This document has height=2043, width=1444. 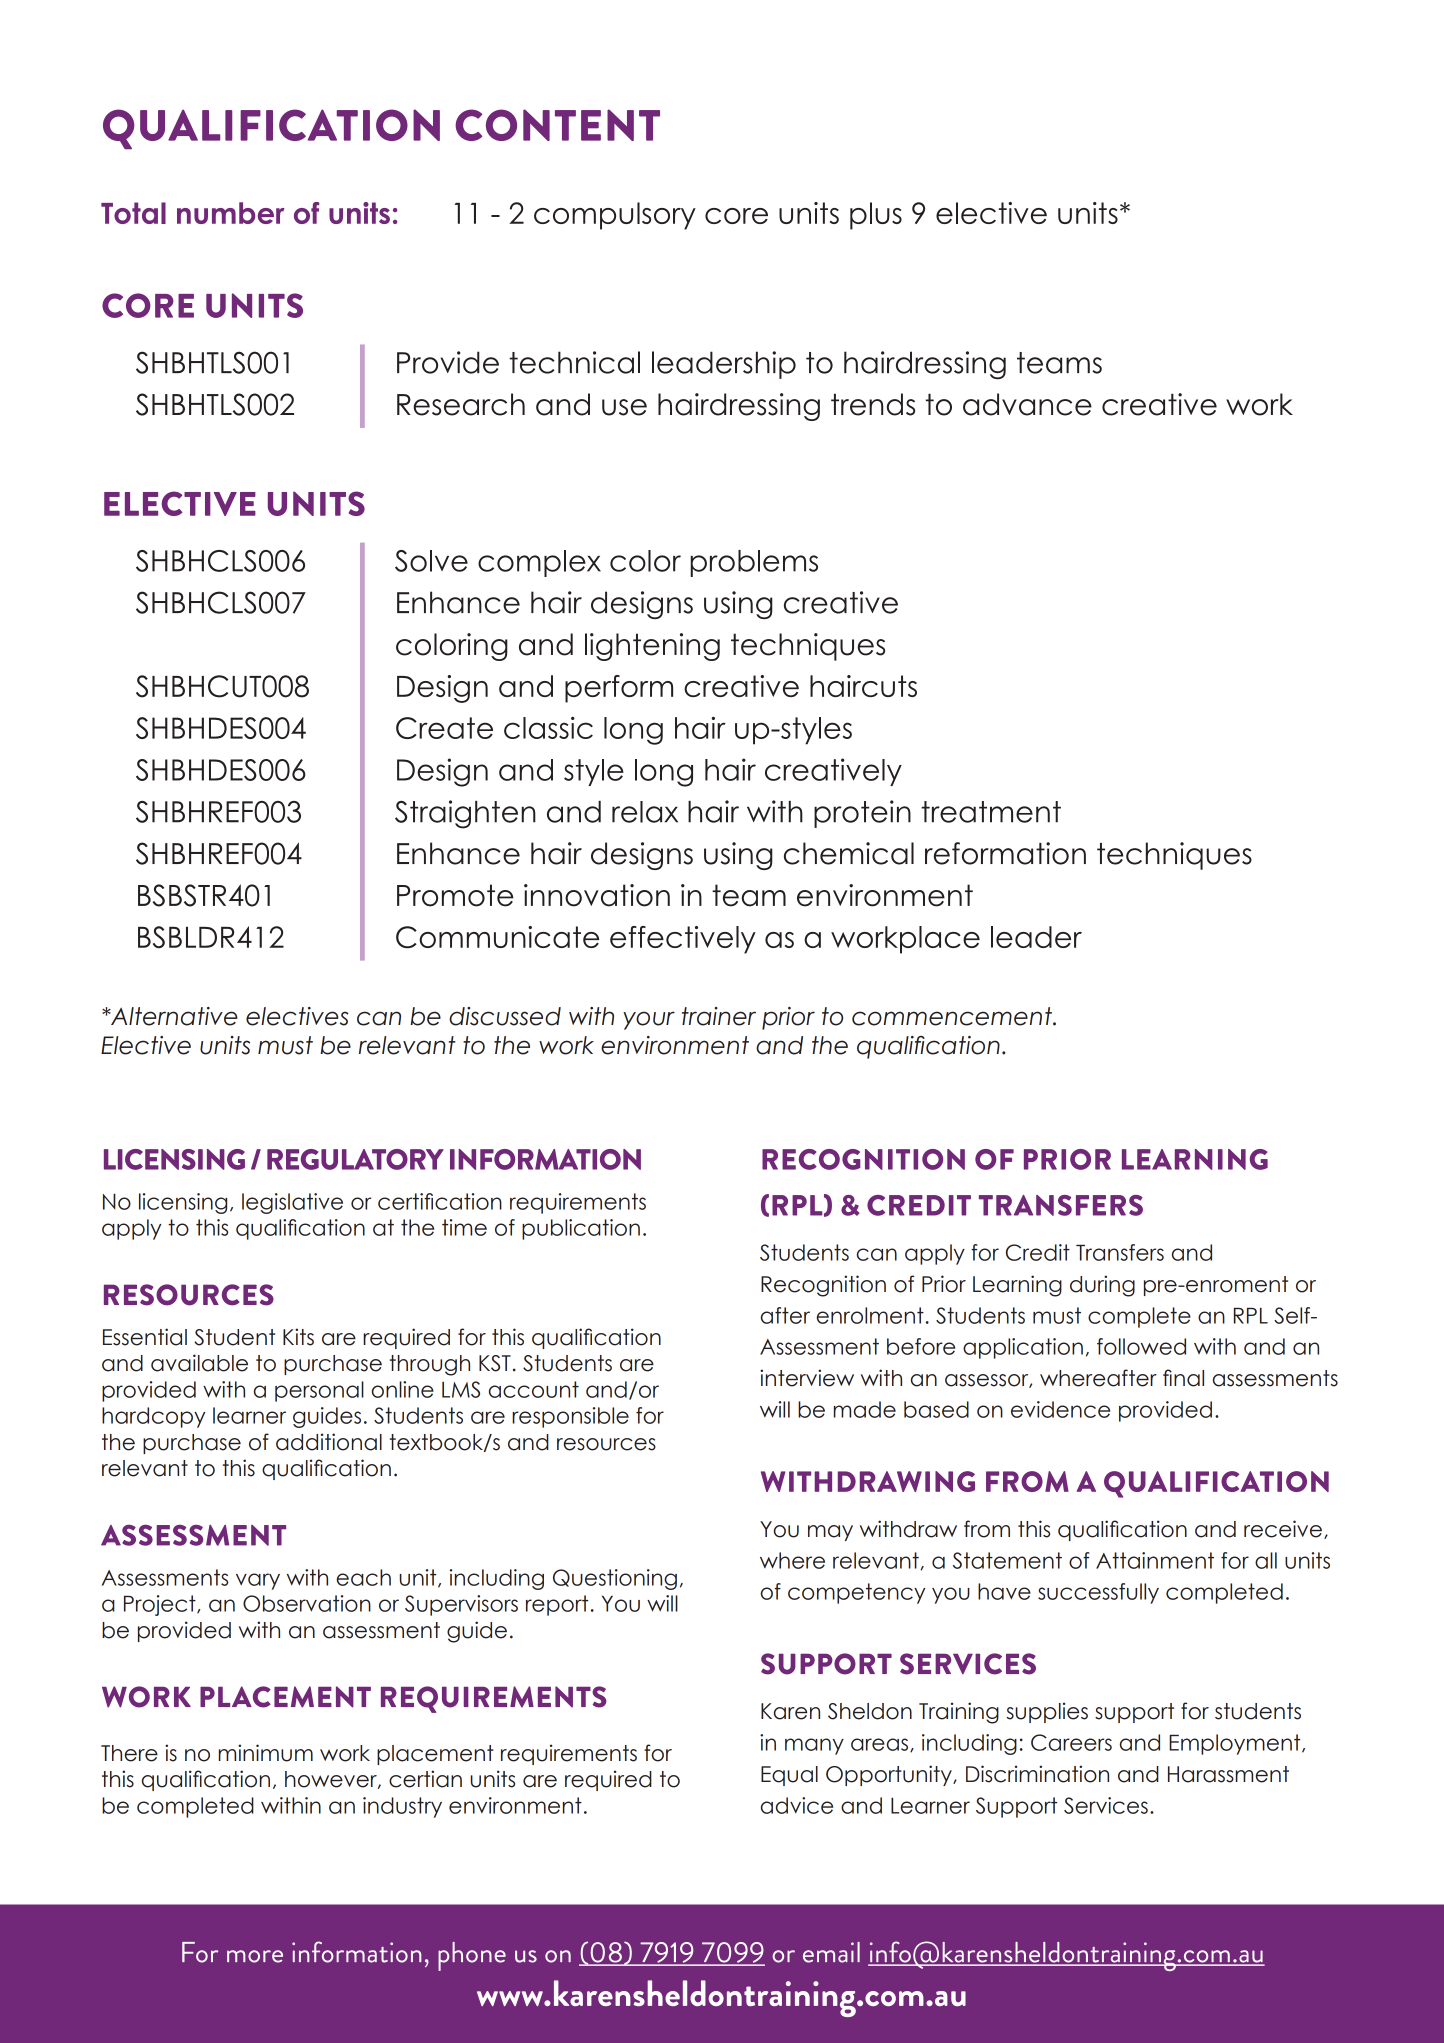 What do you see at coordinates (231, 213) in the document?
I see `number` at bounding box center [231, 213].
